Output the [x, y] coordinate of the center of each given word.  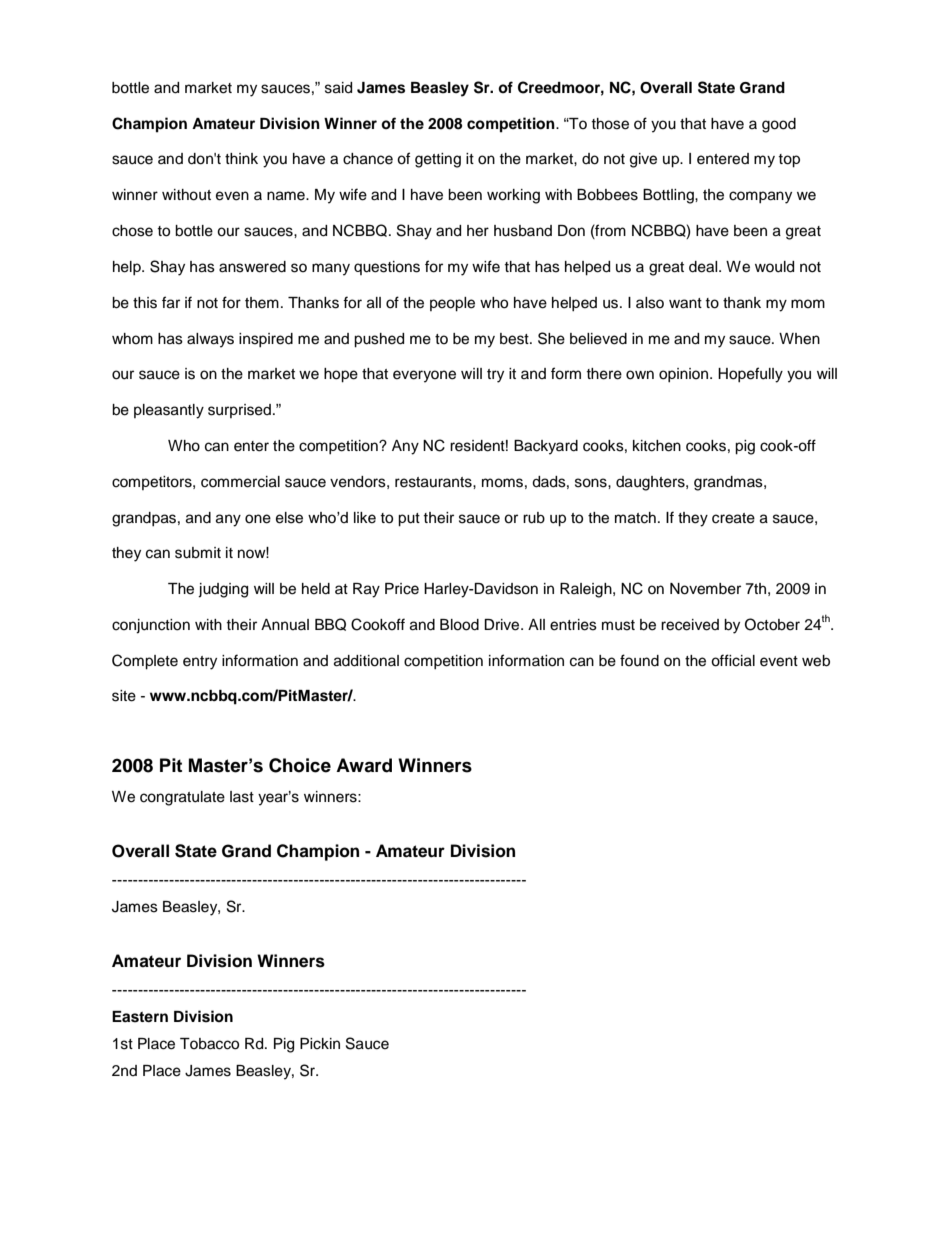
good [779, 125]
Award [364, 765]
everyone [424, 376]
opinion [685, 375]
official [733, 660]
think [241, 158]
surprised [239, 411]
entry [200, 663]
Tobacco [209, 1044]
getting [438, 160]
